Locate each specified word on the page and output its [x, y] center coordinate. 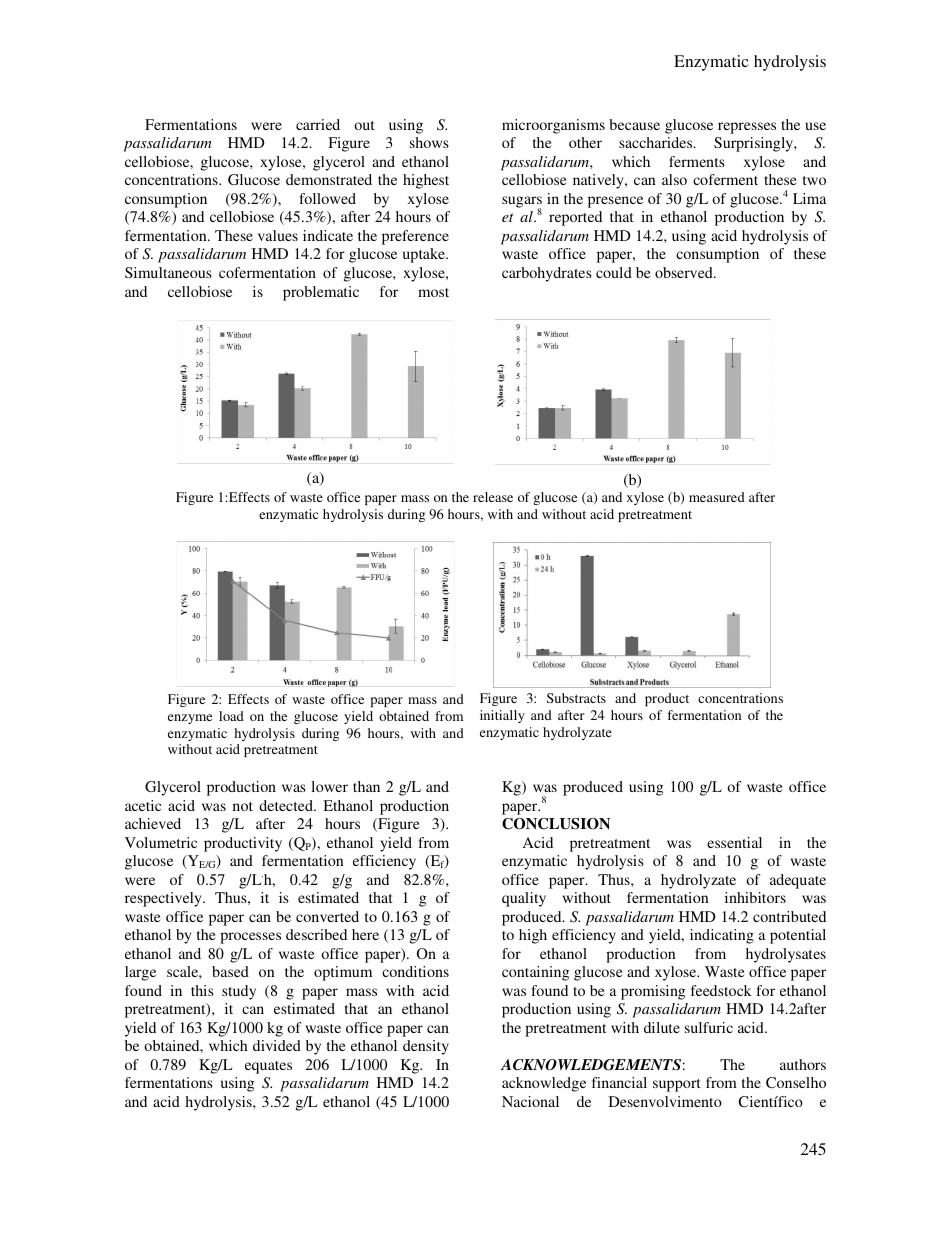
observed [685, 272]
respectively [164, 899]
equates [268, 1067]
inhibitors [755, 897]
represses [747, 128]
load [231, 716]
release [493, 497]
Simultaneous [168, 272]
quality [524, 899]
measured [717, 497]
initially [502, 716]
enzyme [190, 719]
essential [734, 842]
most [433, 292]
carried [318, 124]
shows [429, 142]
